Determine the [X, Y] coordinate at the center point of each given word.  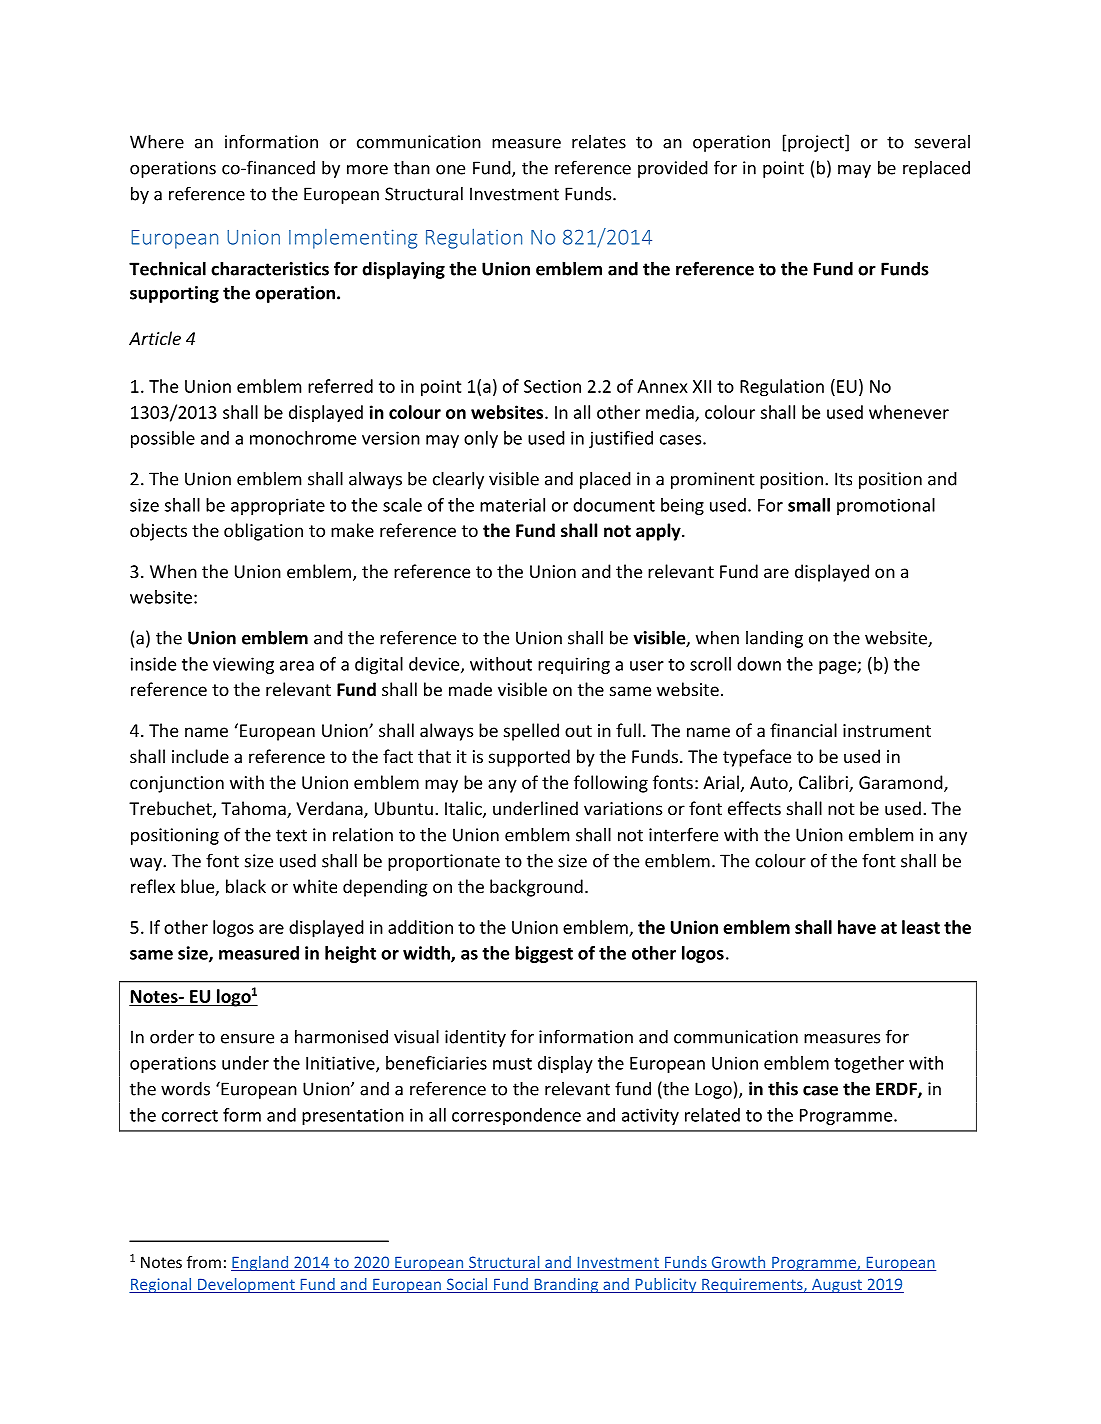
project [817, 143]
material [512, 505]
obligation [263, 532]
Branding [566, 1285]
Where [157, 141]
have [857, 927]
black [246, 886]
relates [599, 142]
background [536, 888]
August [837, 1285]
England [261, 1263]
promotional [886, 506]
